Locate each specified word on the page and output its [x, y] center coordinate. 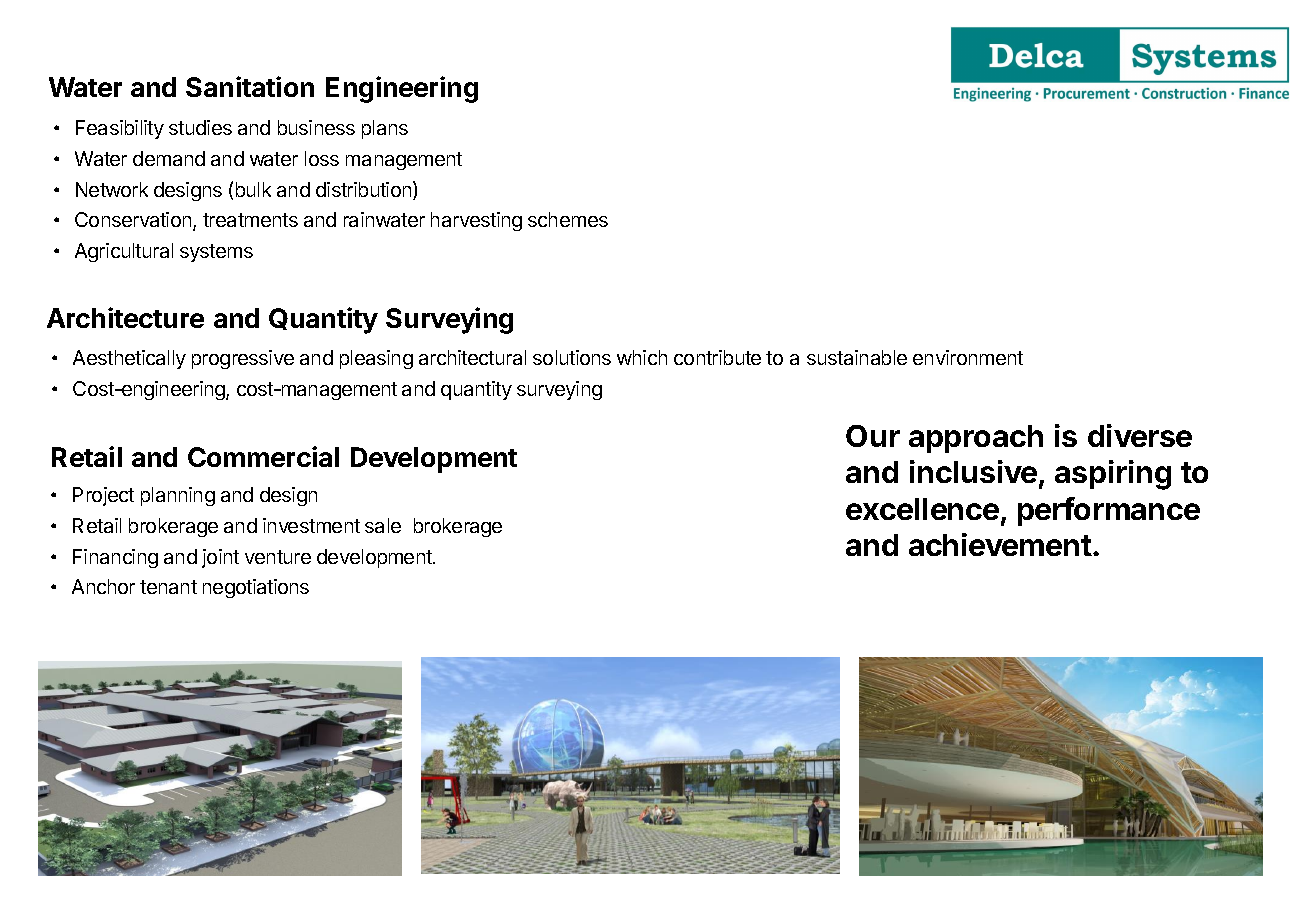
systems [216, 253]
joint [220, 558]
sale [383, 525]
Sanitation [250, 86]
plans [385, 129]
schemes [568, 219]
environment [968, 357]
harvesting [476, 221]
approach [976, 439]
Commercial [263, 456]
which [642, 357]
